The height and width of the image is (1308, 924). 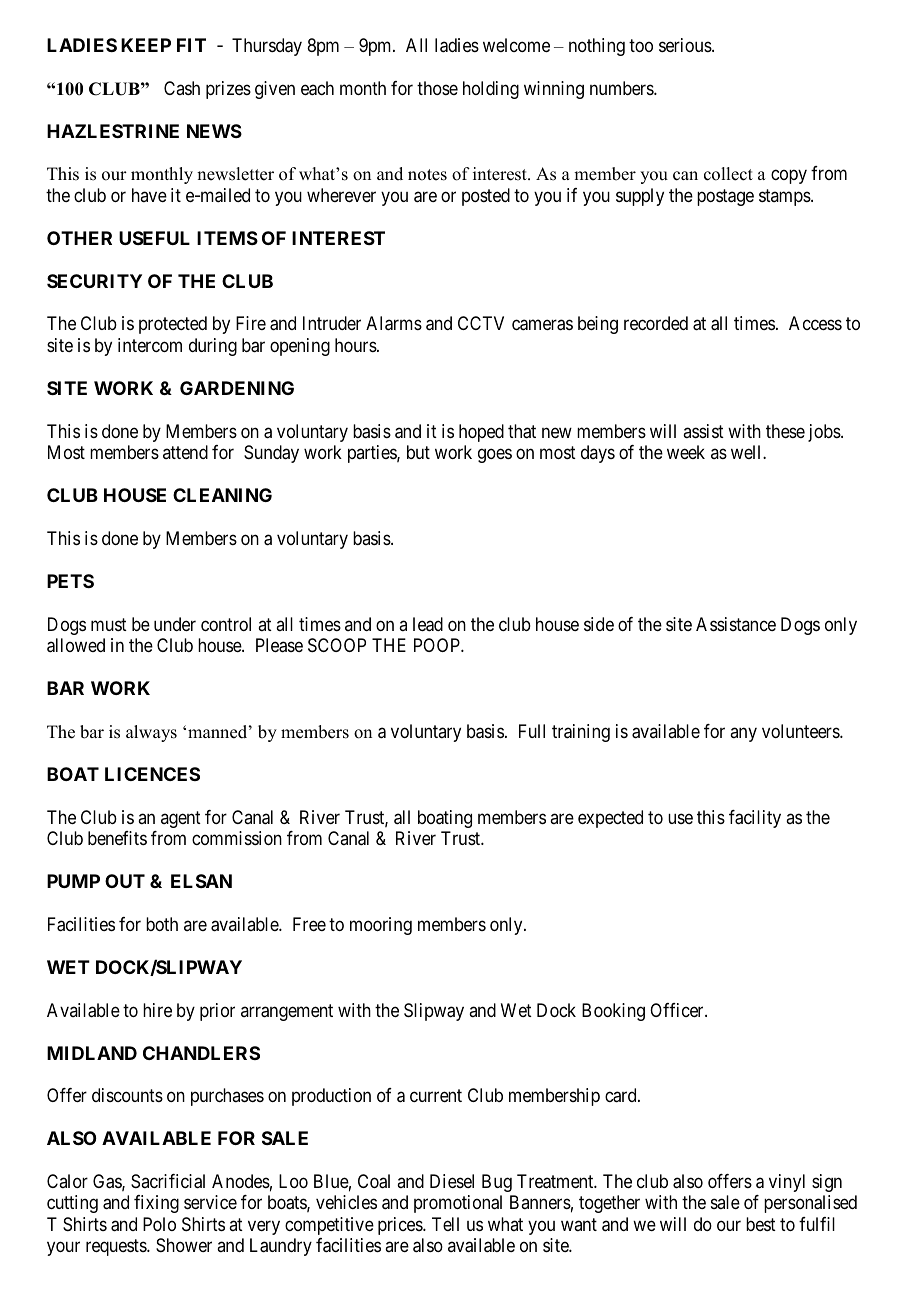 I want to click on serious, so click(x=686, y=45).
